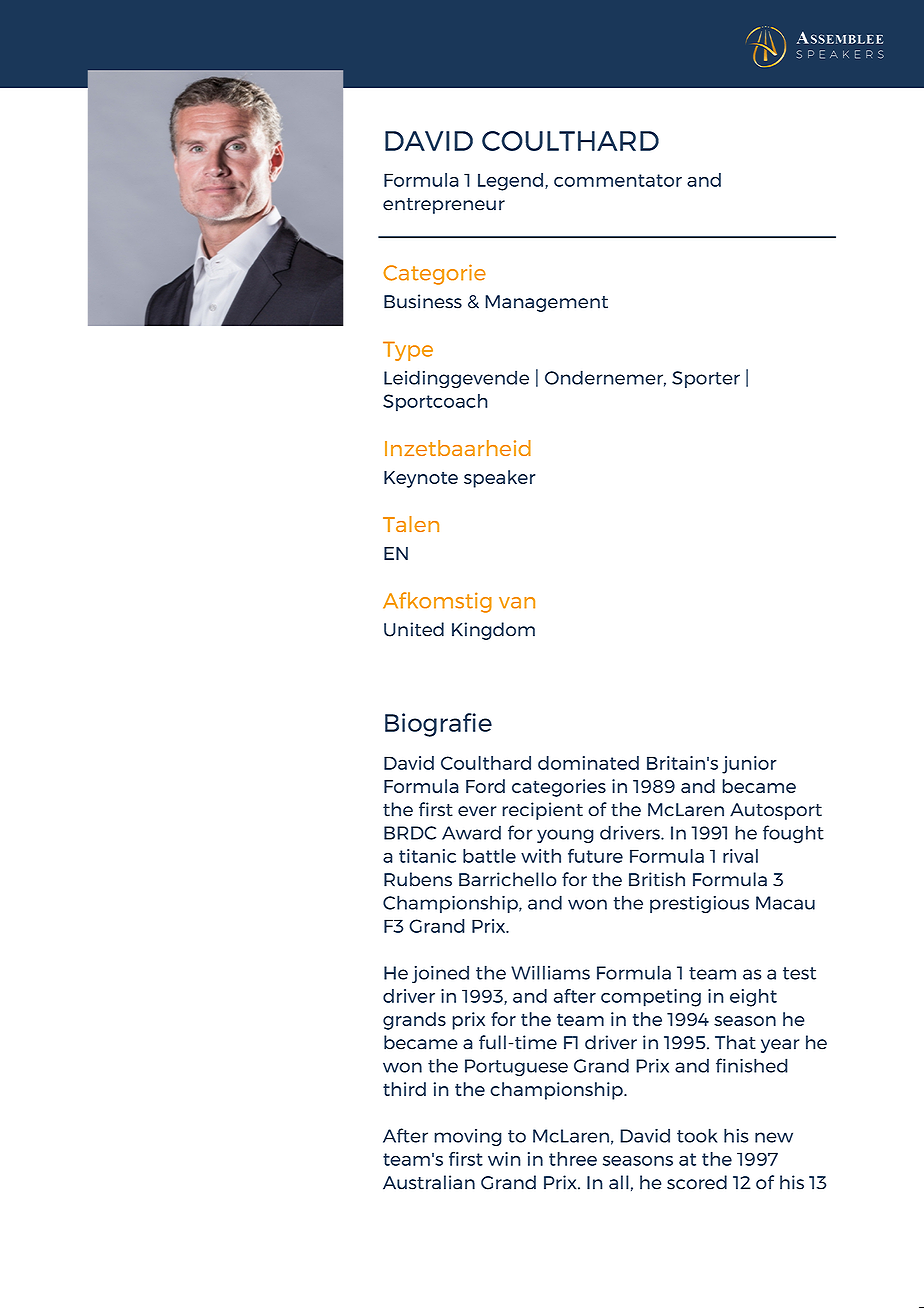 The height and width of the page is (1308, 924). I want to click on Keynote, so click(421, 479).
